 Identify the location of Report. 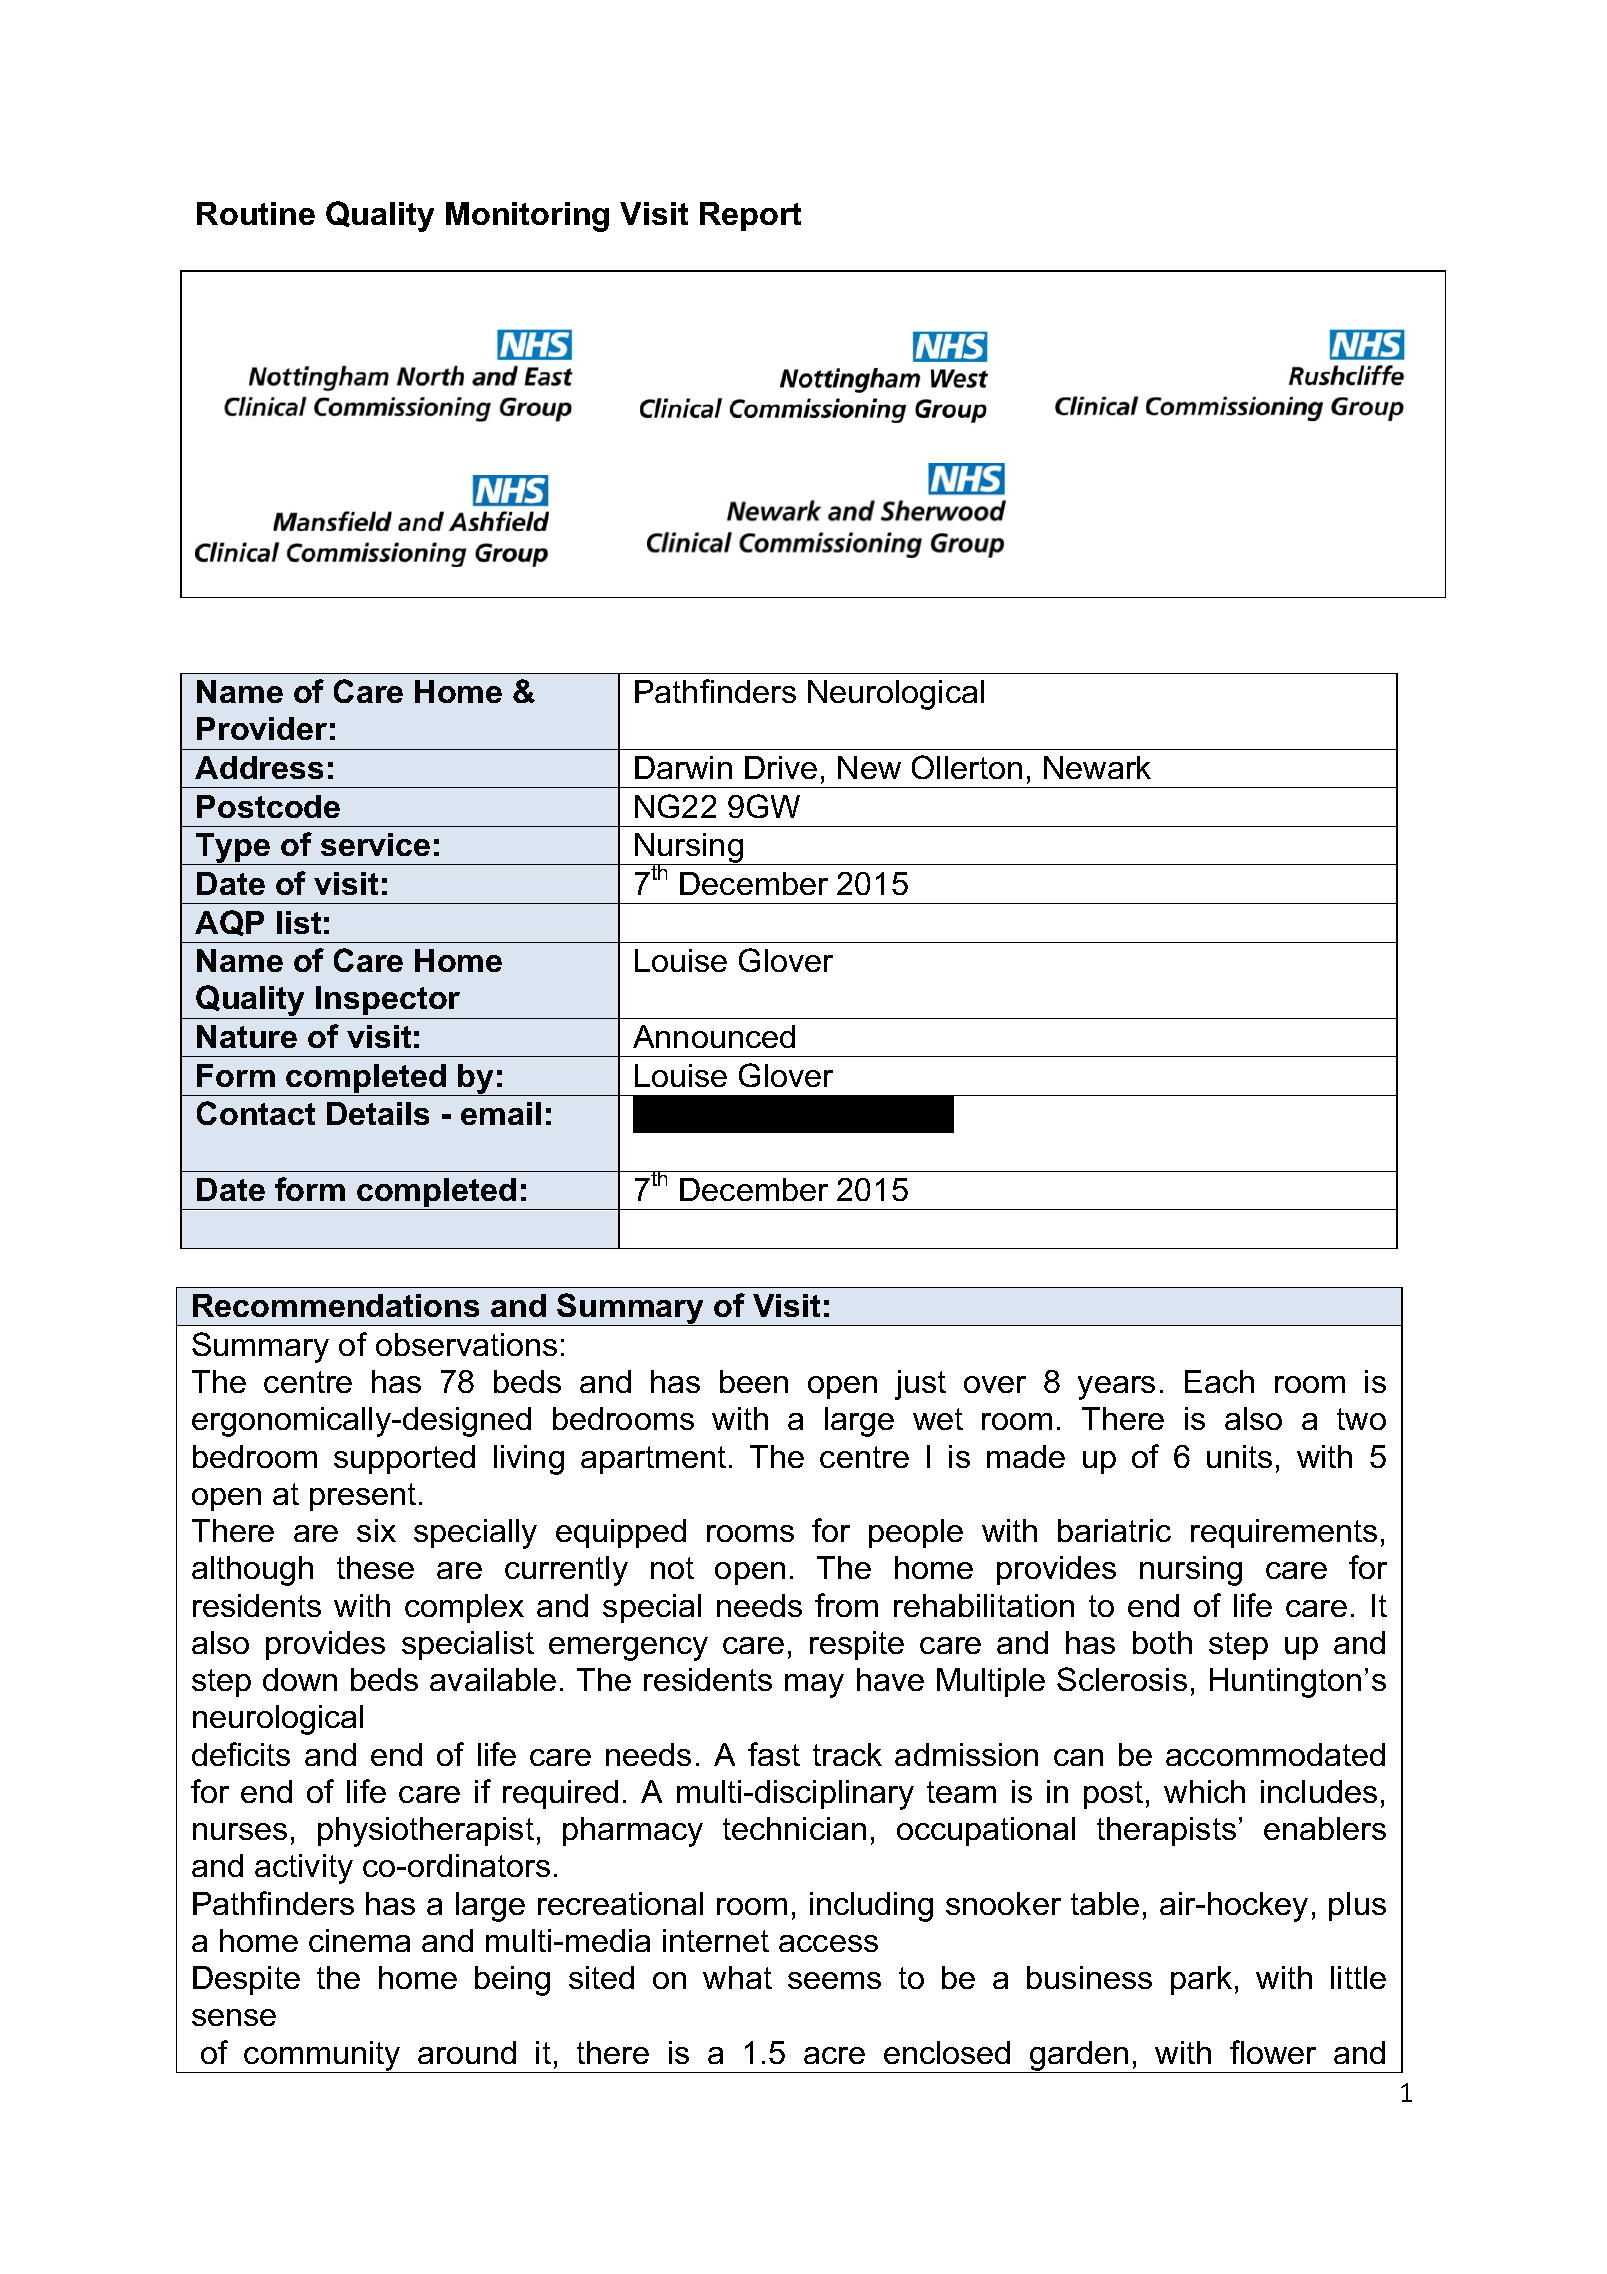
(750, 216).
